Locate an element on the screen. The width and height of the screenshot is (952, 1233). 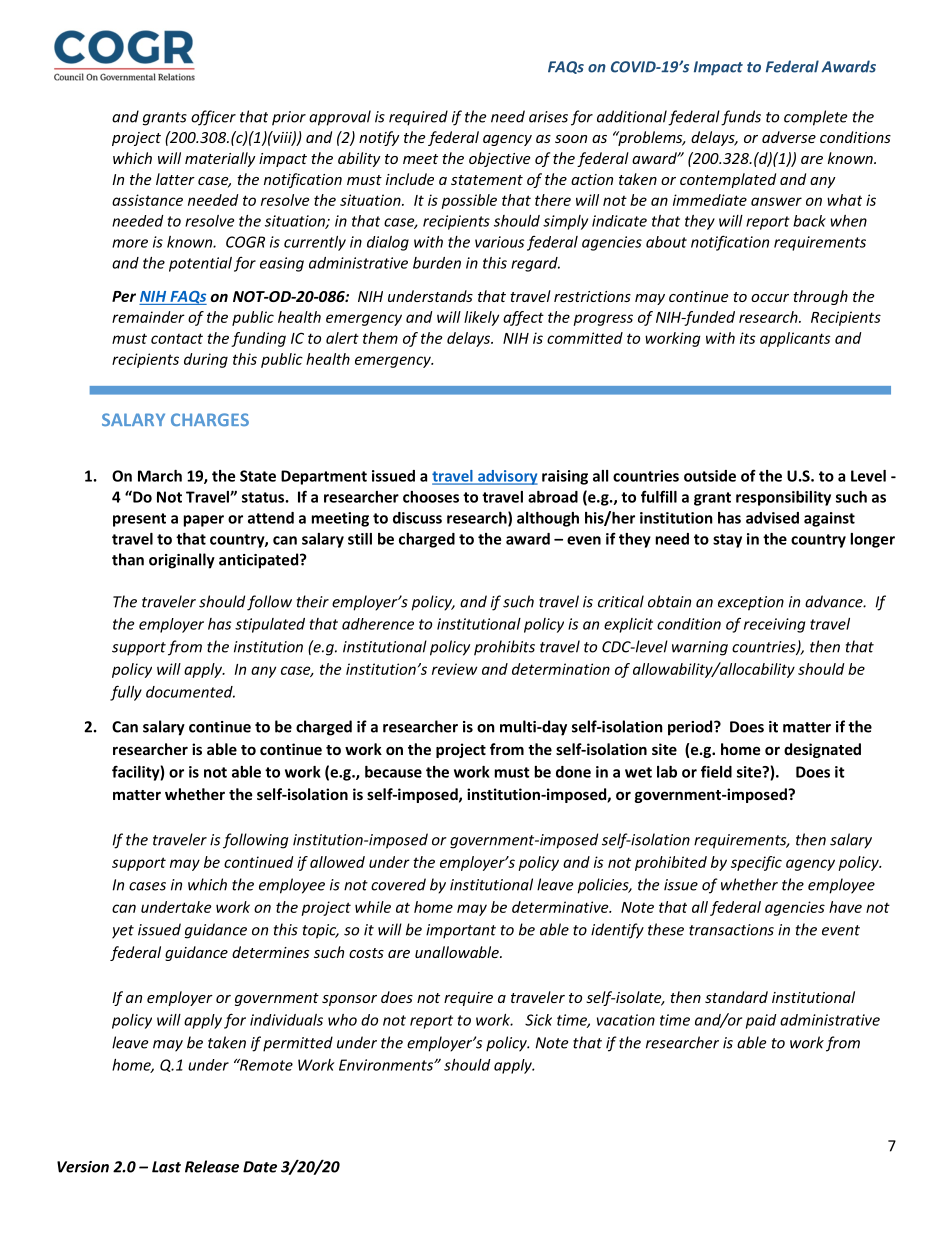
prohibits is located at coordinates (504, 648).
